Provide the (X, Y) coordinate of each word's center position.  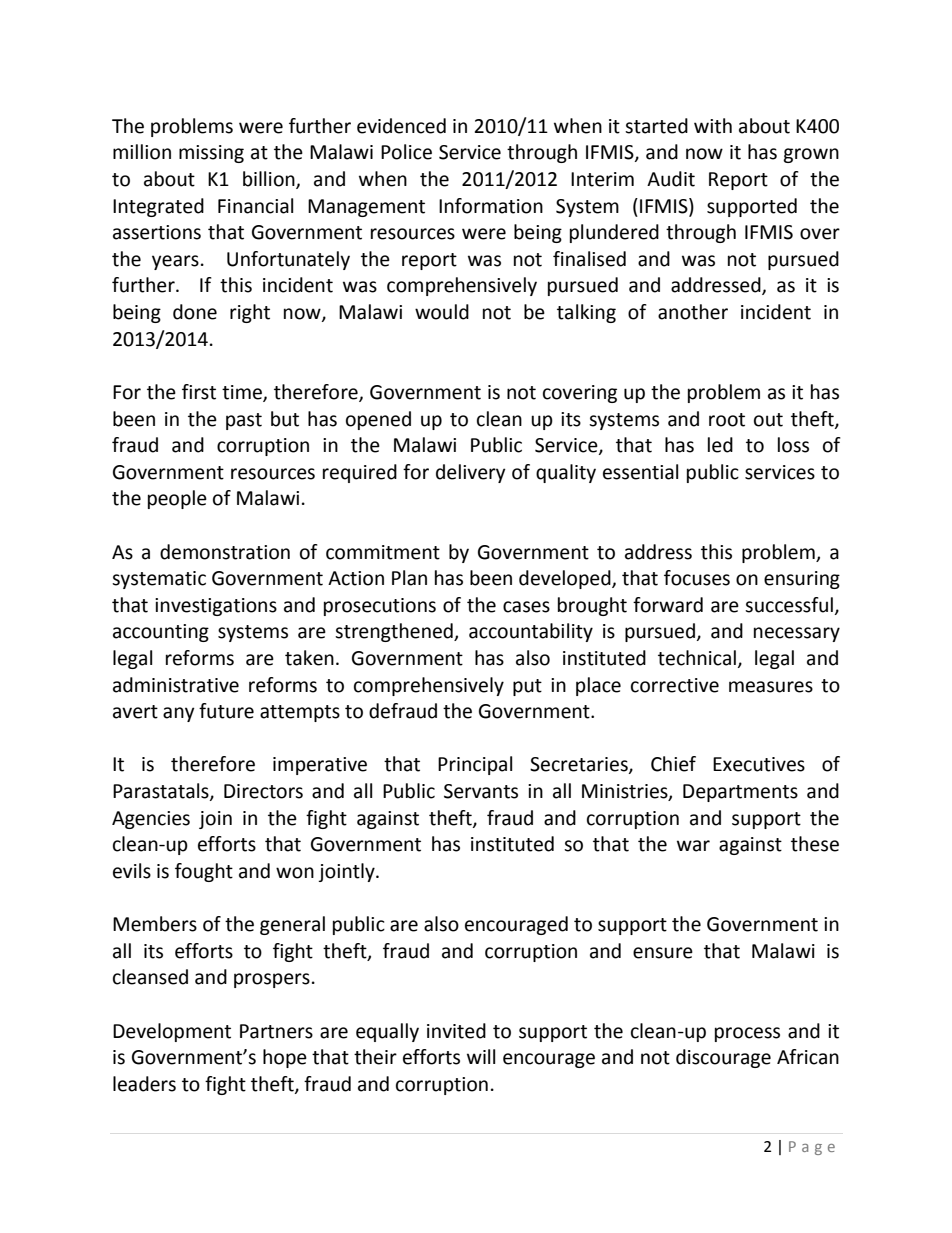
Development (172, 1032)
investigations (216, 607)
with (713, 126)
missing (211, 154)
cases (526, 607)
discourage (723, 1058)
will (481, 1056)
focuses (697, 578)
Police (406, 152)
